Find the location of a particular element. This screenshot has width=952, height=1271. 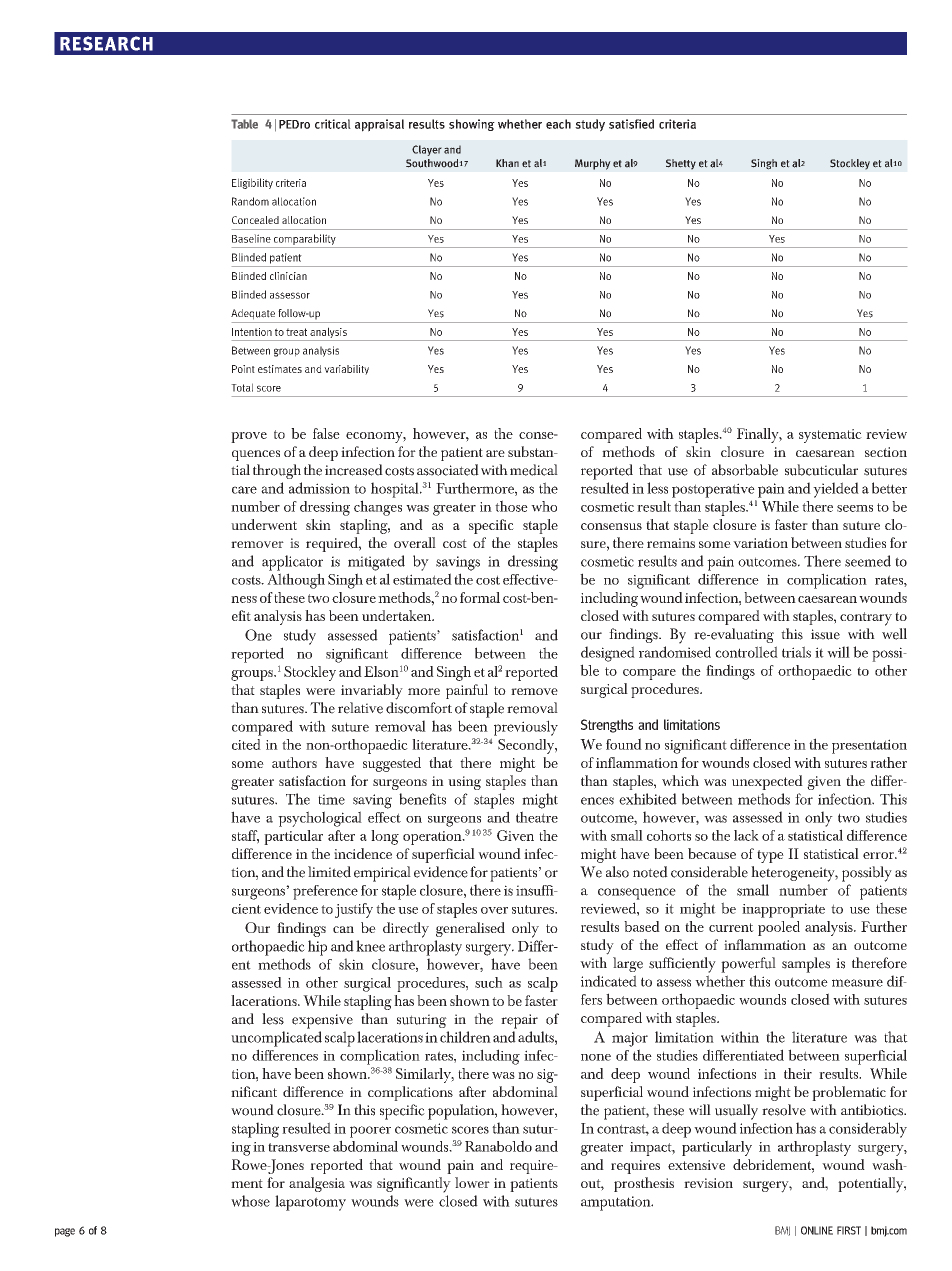

staff is located at coordinates (245, 836).
